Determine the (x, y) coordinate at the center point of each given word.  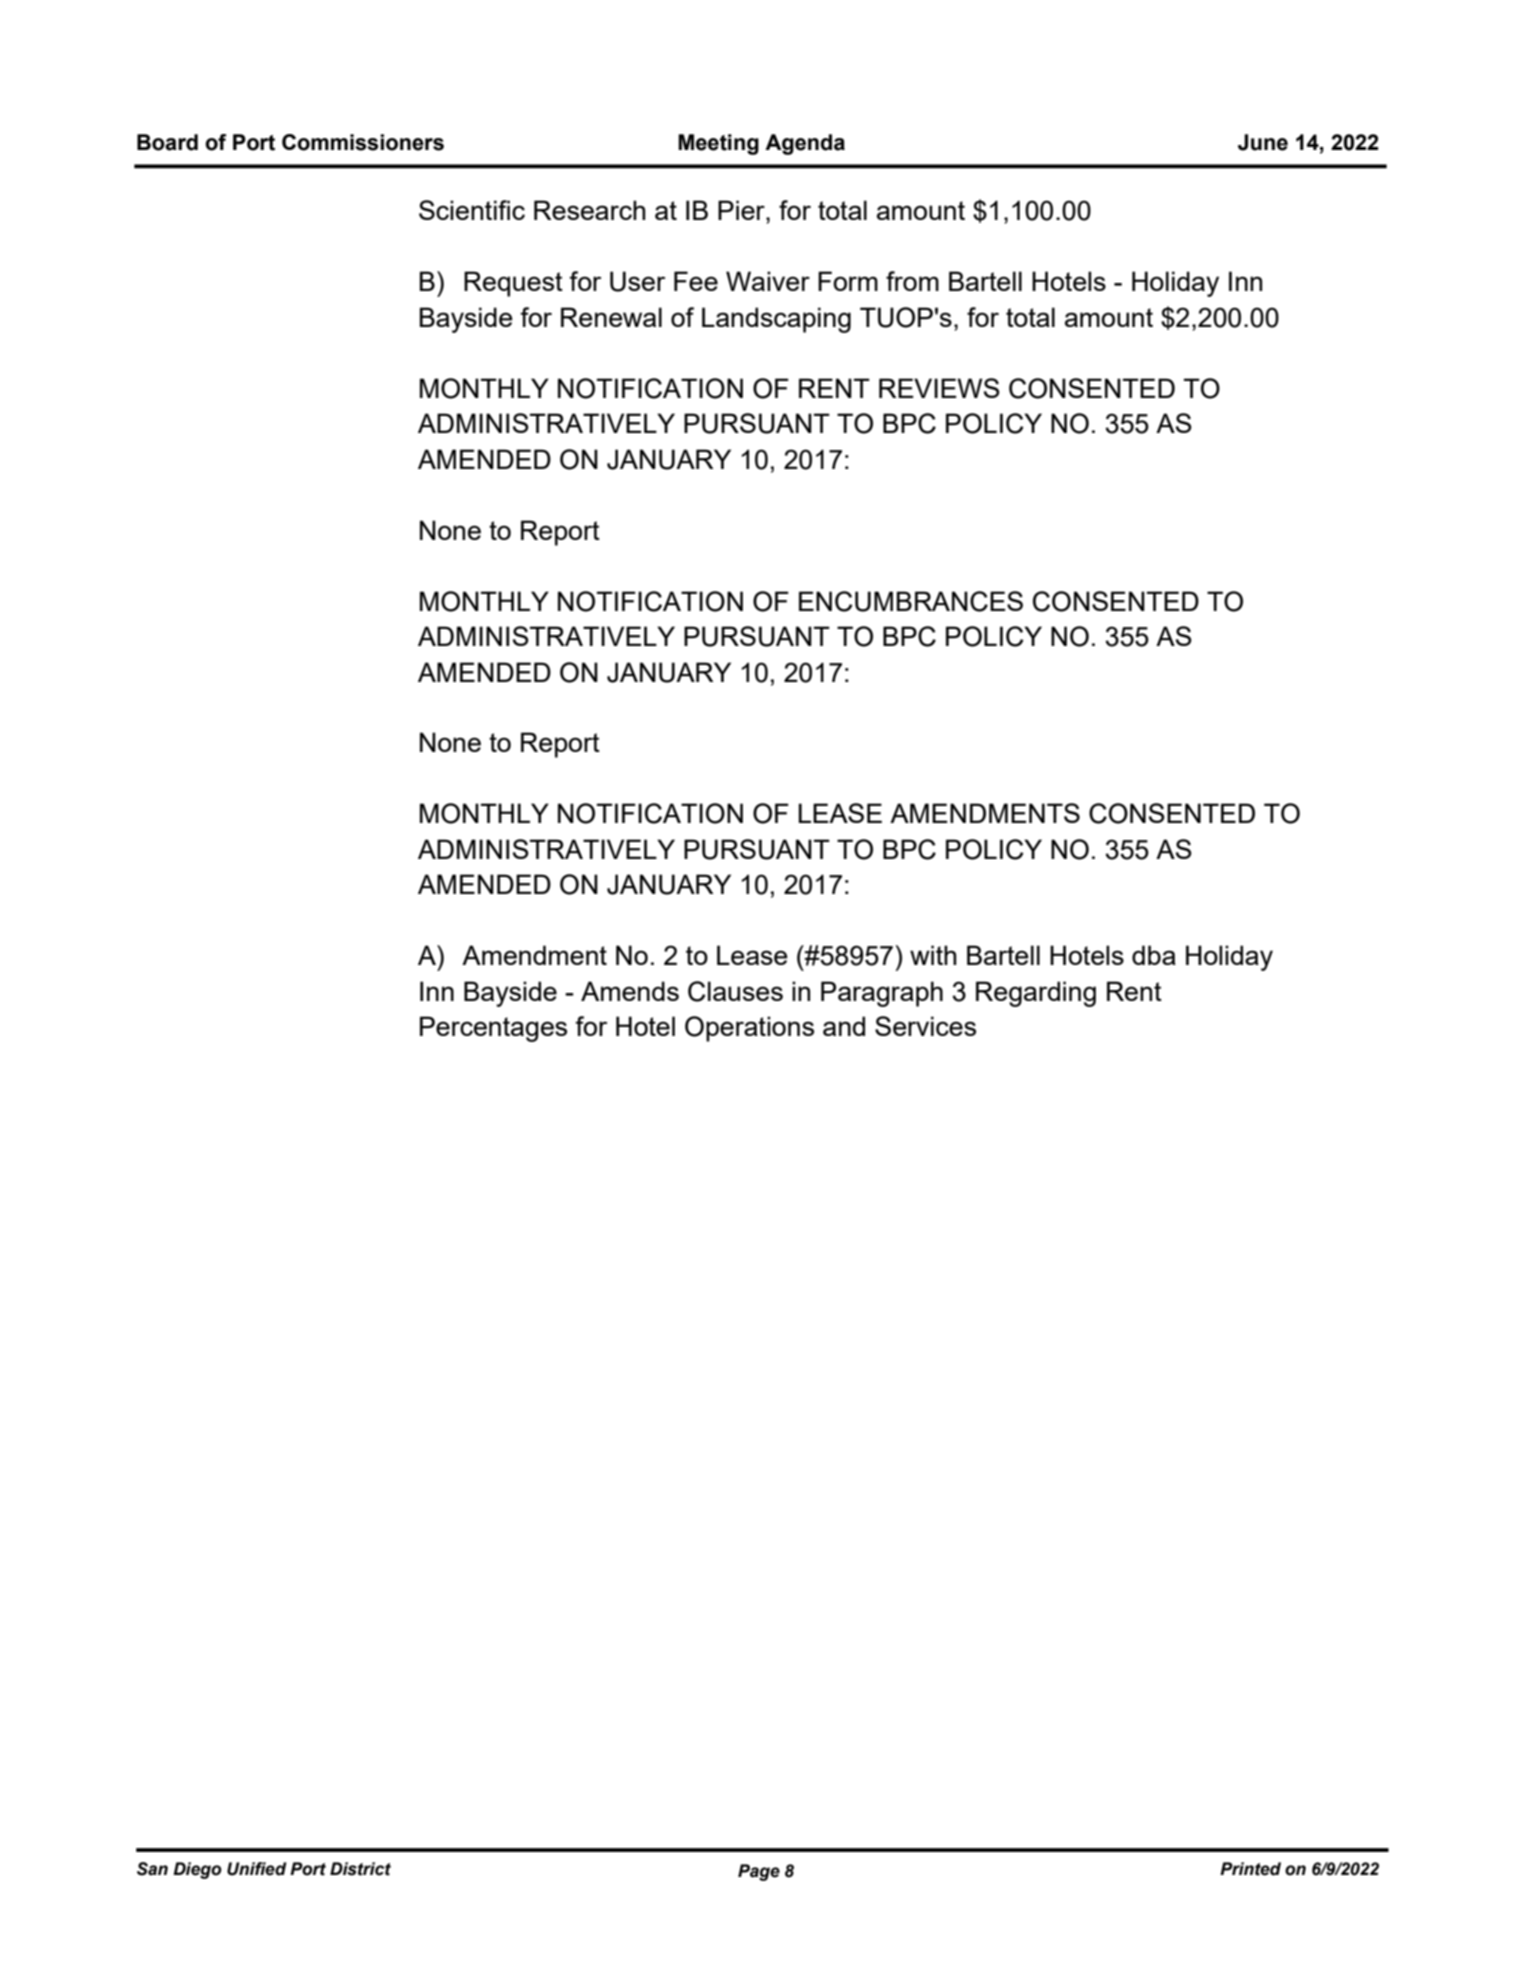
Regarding (1036, 994)
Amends (630, 991)
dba (1154, 955)
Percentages (493, 1029)
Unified (257, 1869)
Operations (749, 1029)
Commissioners (363, 142)
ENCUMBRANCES (911, 601)
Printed (1250, 1869)
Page (759, 1872)
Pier (742, 210)
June (1263, 142)
